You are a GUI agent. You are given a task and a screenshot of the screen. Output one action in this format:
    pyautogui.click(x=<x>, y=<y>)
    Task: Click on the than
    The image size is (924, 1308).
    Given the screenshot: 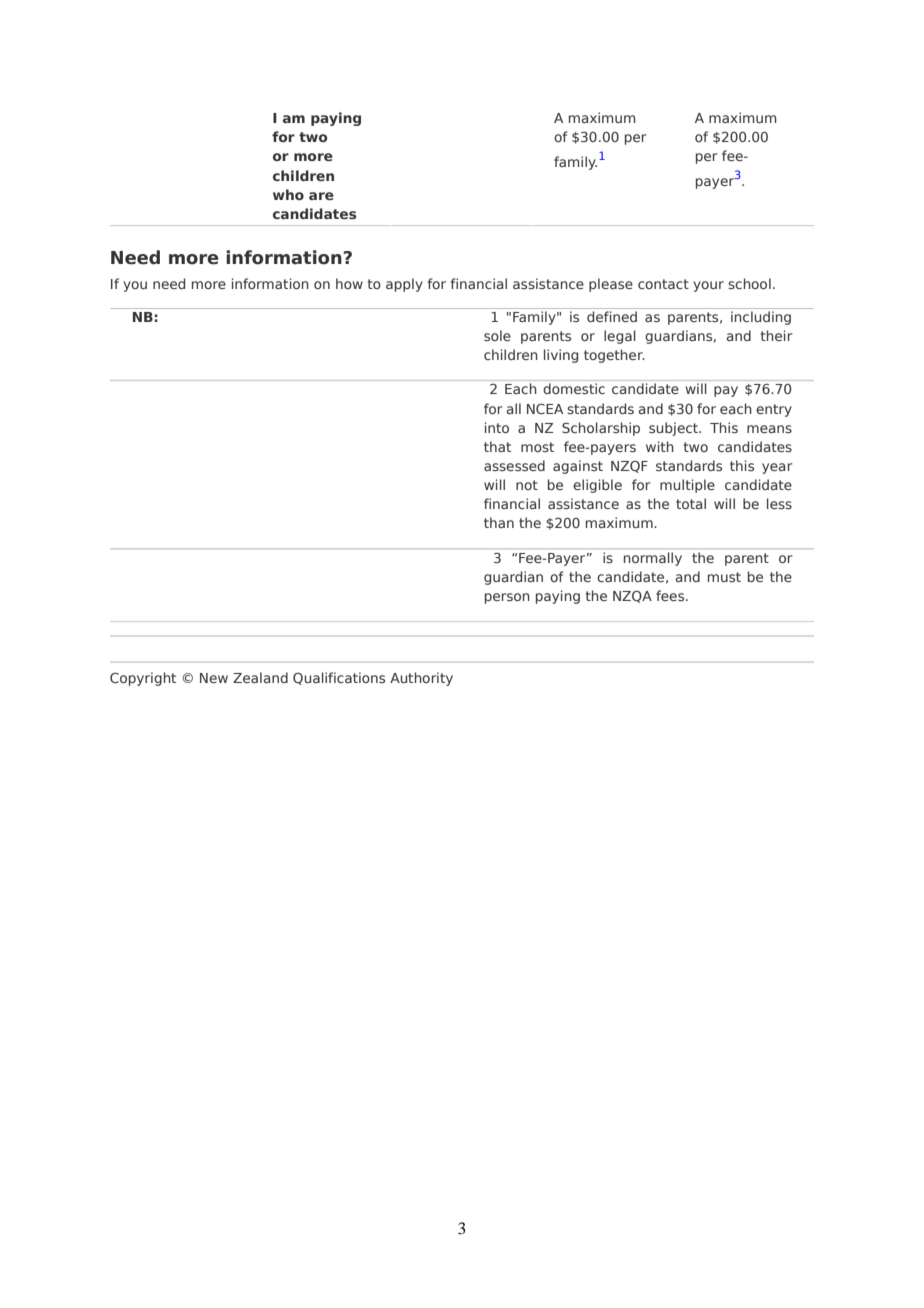 What is the action you would take?
    pyautogui.click(x=499, y=522)
